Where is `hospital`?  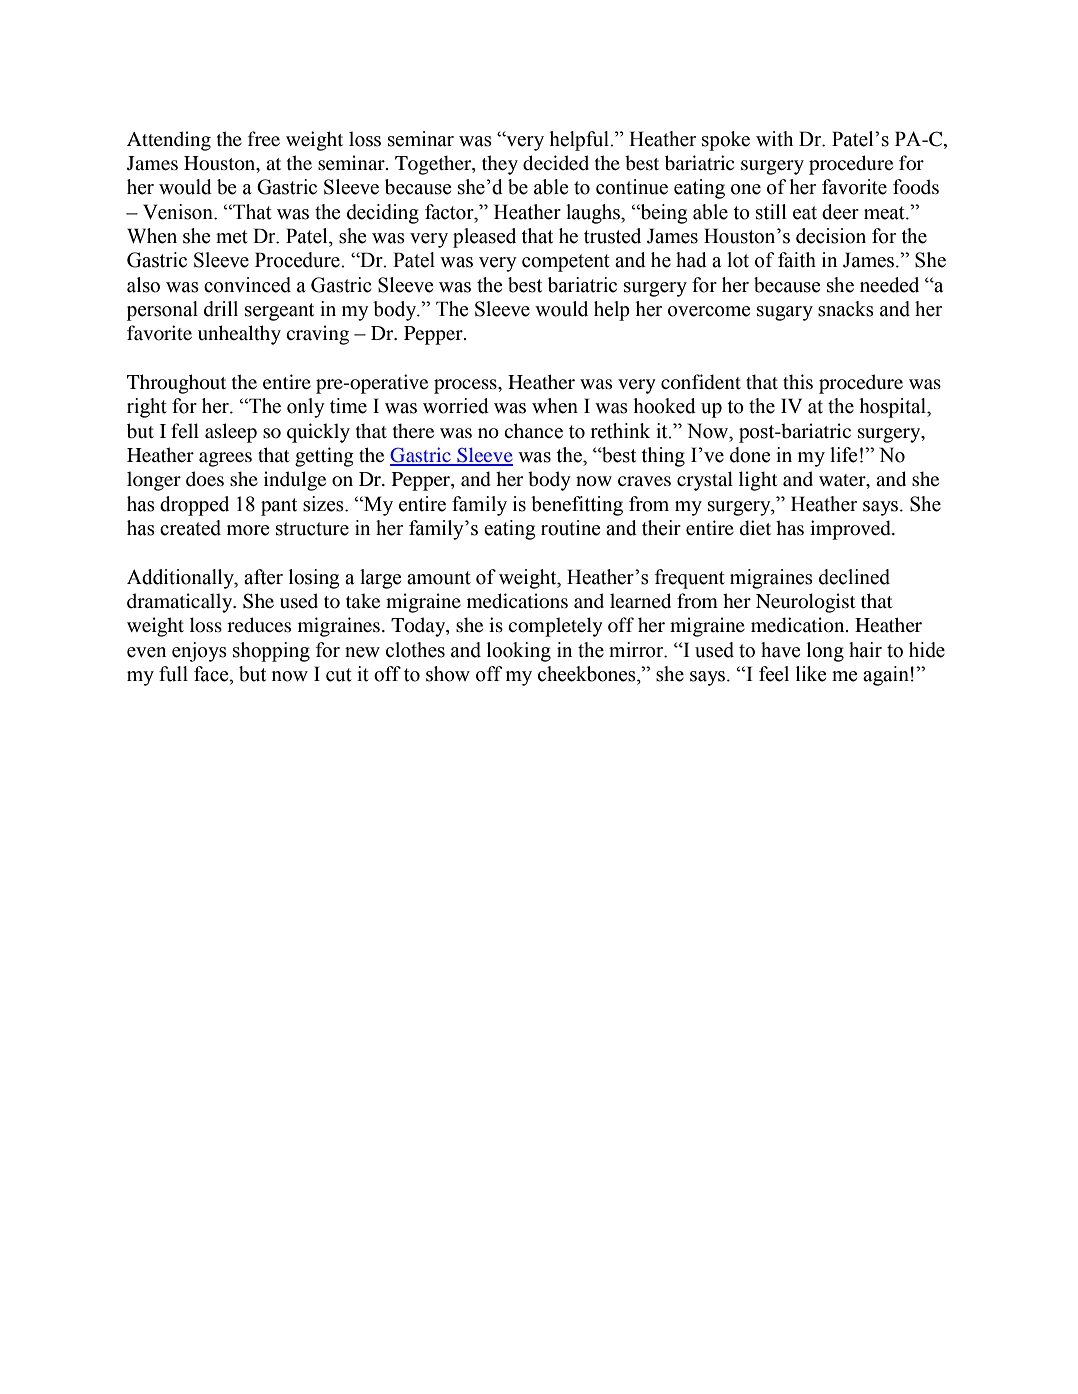
hospital is located at coordinates (894, 408).
